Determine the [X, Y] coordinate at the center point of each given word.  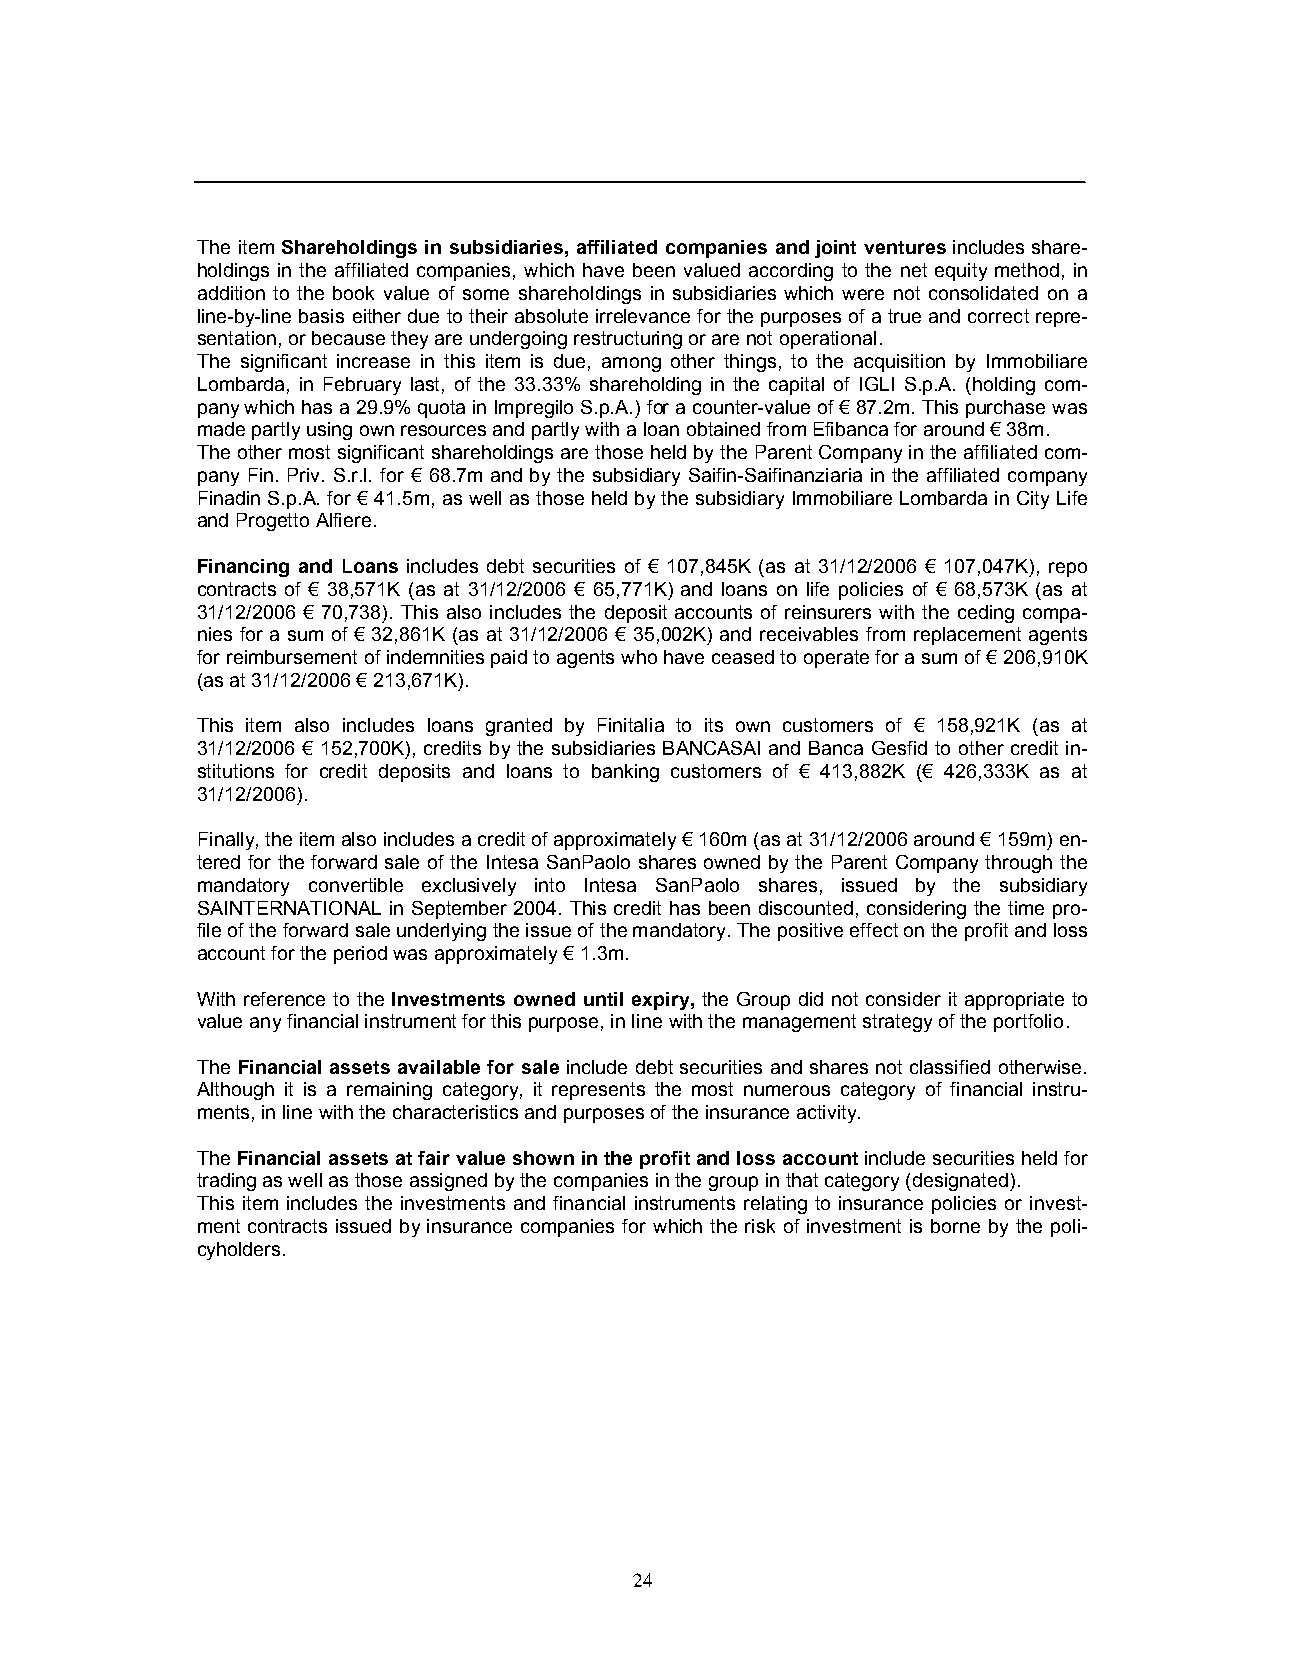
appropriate [1014, 1001]
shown [543, 1158]
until [603, 999]
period [360, 955]
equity [961, 272]
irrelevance [643, 316]
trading [226, 1182]
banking [625, 773]
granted [519, 727]
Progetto [273, 522]
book [353, 293]
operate [836, 659]
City [1033, 500]
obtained [723, 429]
